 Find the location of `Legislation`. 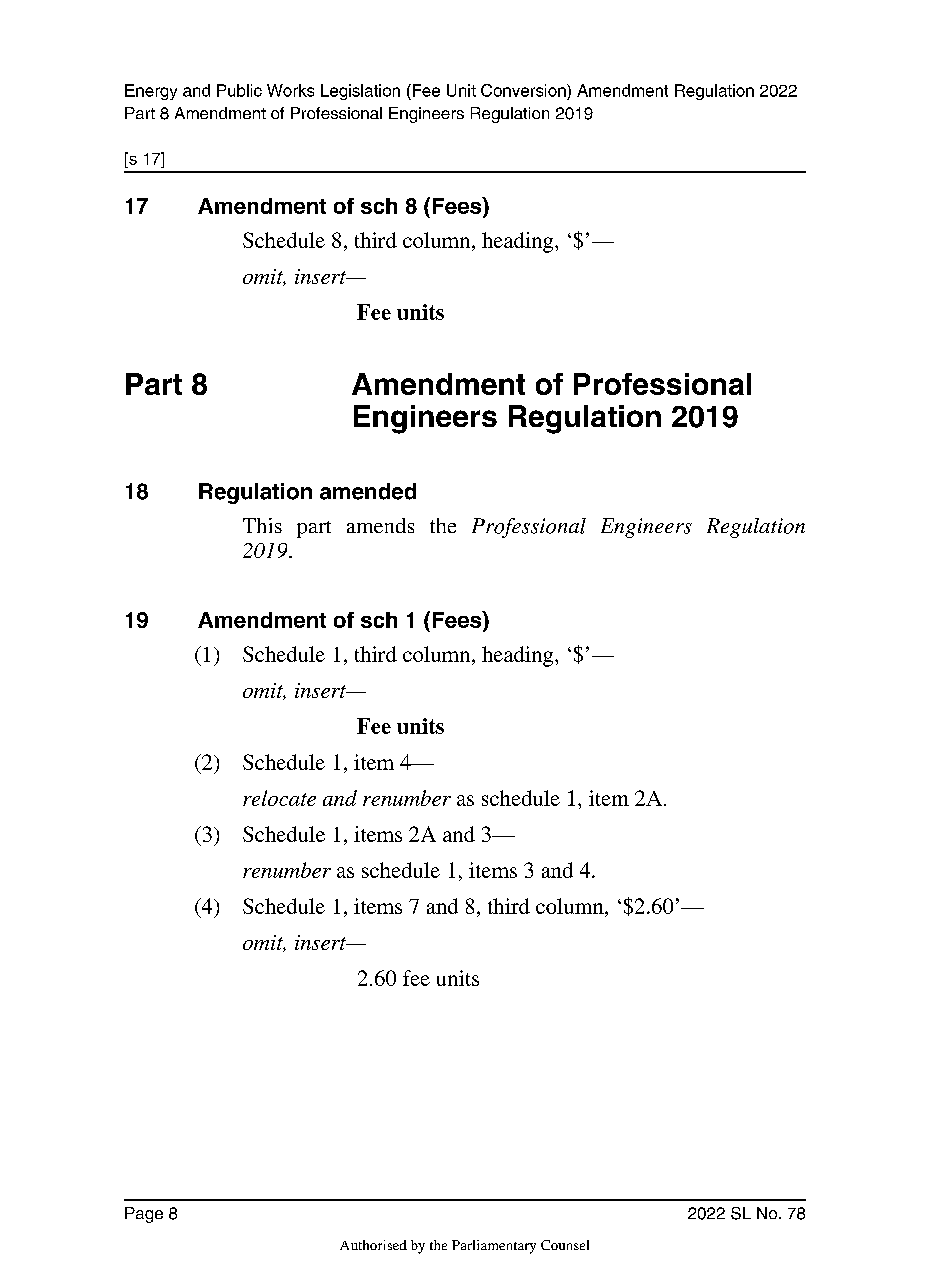

Legislation is located at coordinates (360, 92).
